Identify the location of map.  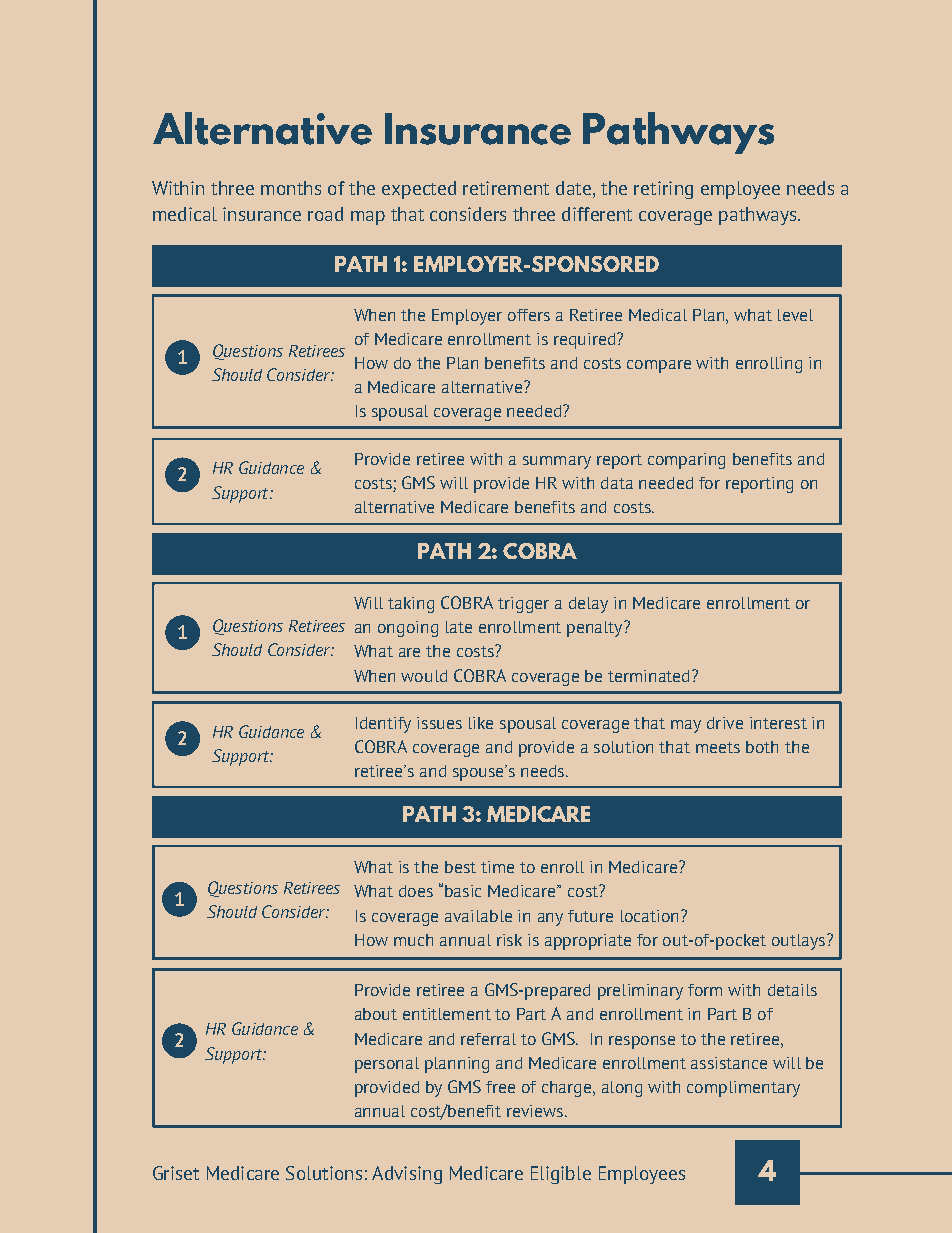
(368, 218).
